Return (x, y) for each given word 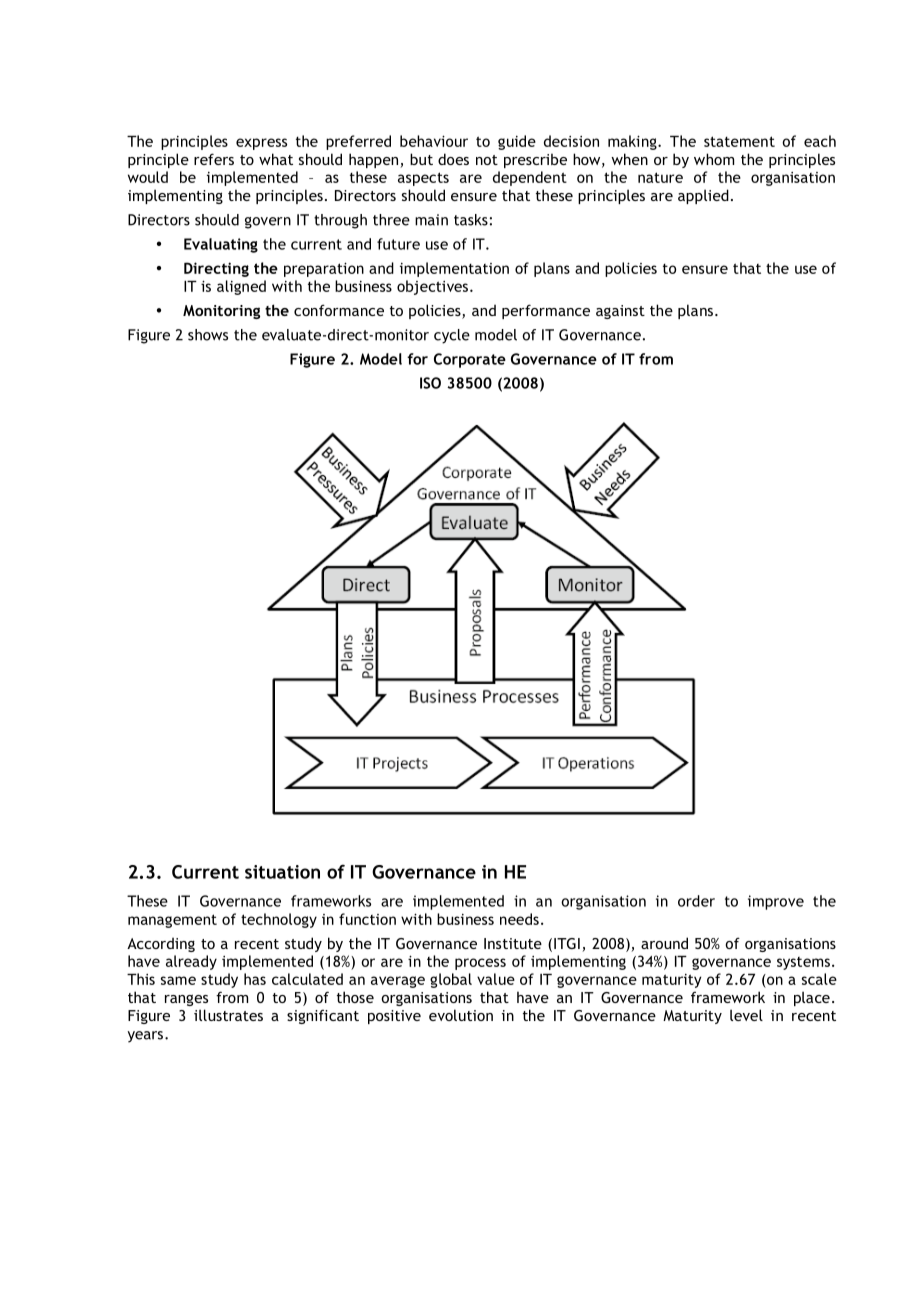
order (696, 901)
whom (714, 159)
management (172, 921)
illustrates (228, 1015)
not (487, 160)
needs (519, 919)
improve (776, 902)
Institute (513, 943)
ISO (430, 383)
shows (208, 335)
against (620, 312)
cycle (452, 336)
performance (546, 311)
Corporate (470, 360)
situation (282, 872)
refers (214, 159)
